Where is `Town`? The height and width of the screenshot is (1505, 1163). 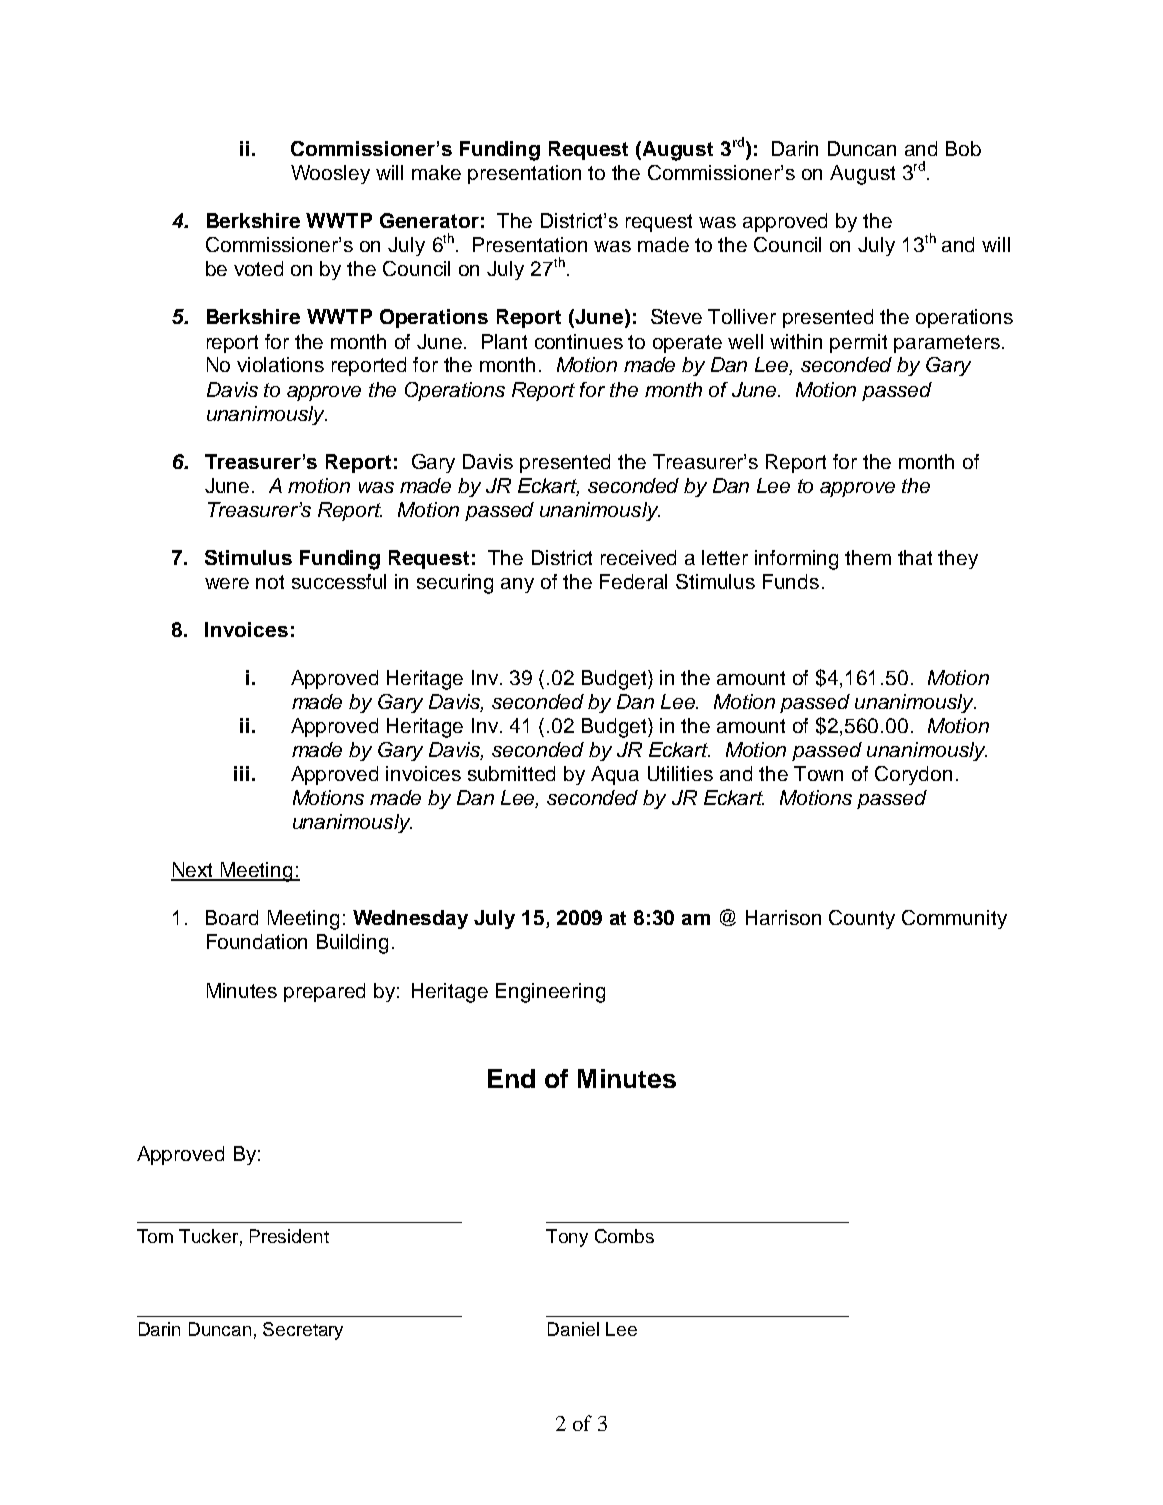 Town is located at coordinates (818, 773).
